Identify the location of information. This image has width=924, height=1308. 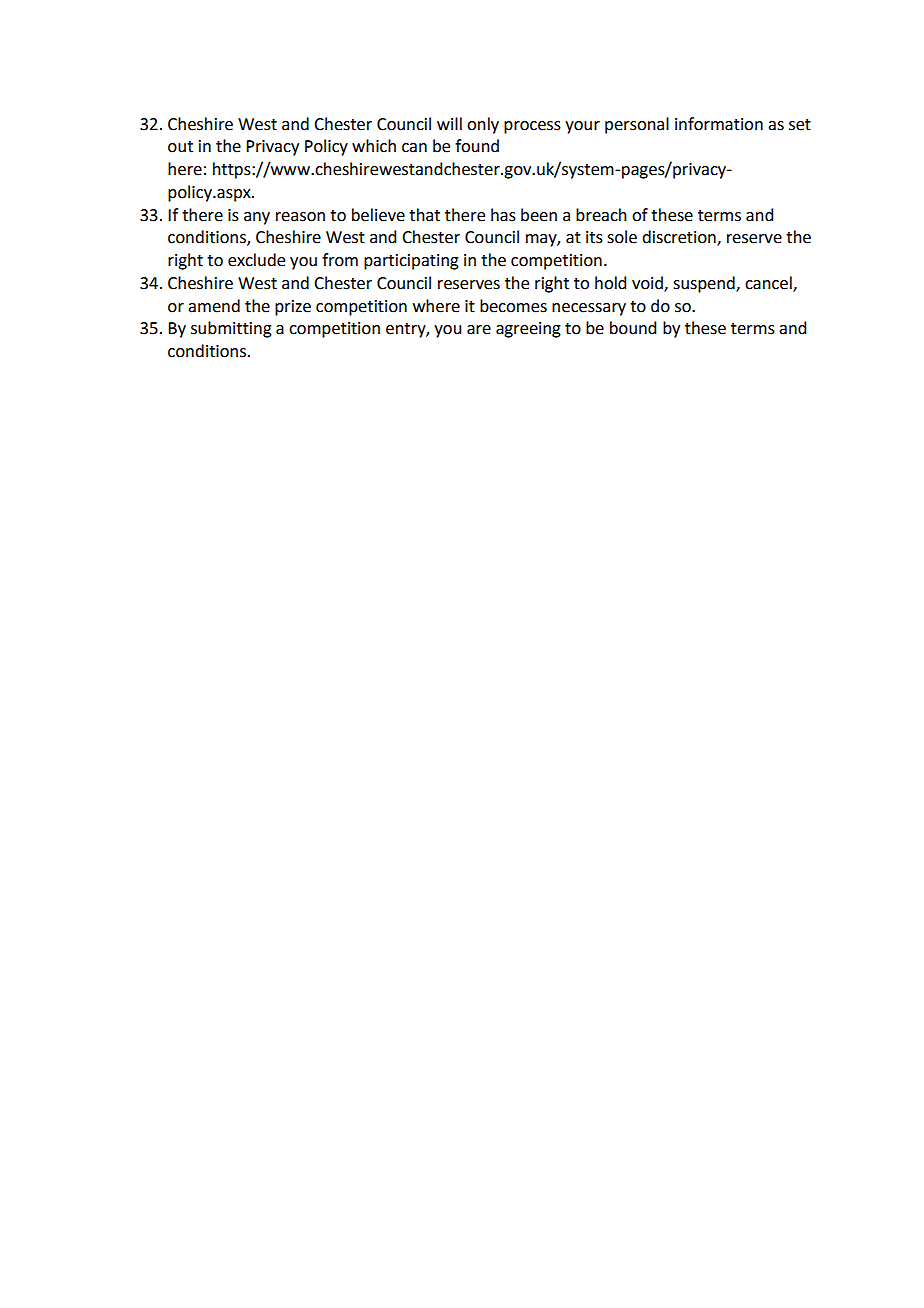
(719, 124).
